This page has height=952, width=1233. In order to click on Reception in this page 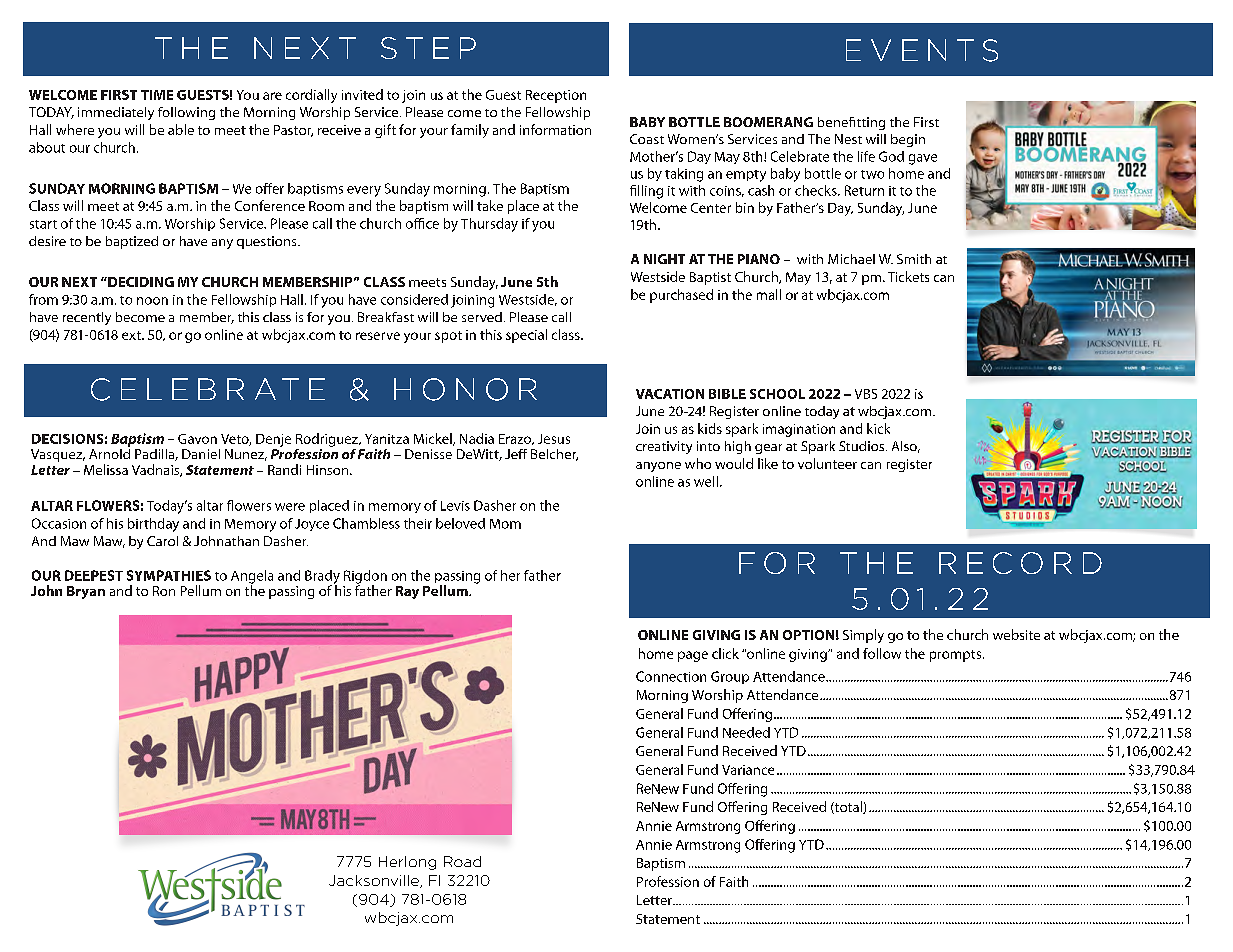, I will do `click(556, 96)`.
